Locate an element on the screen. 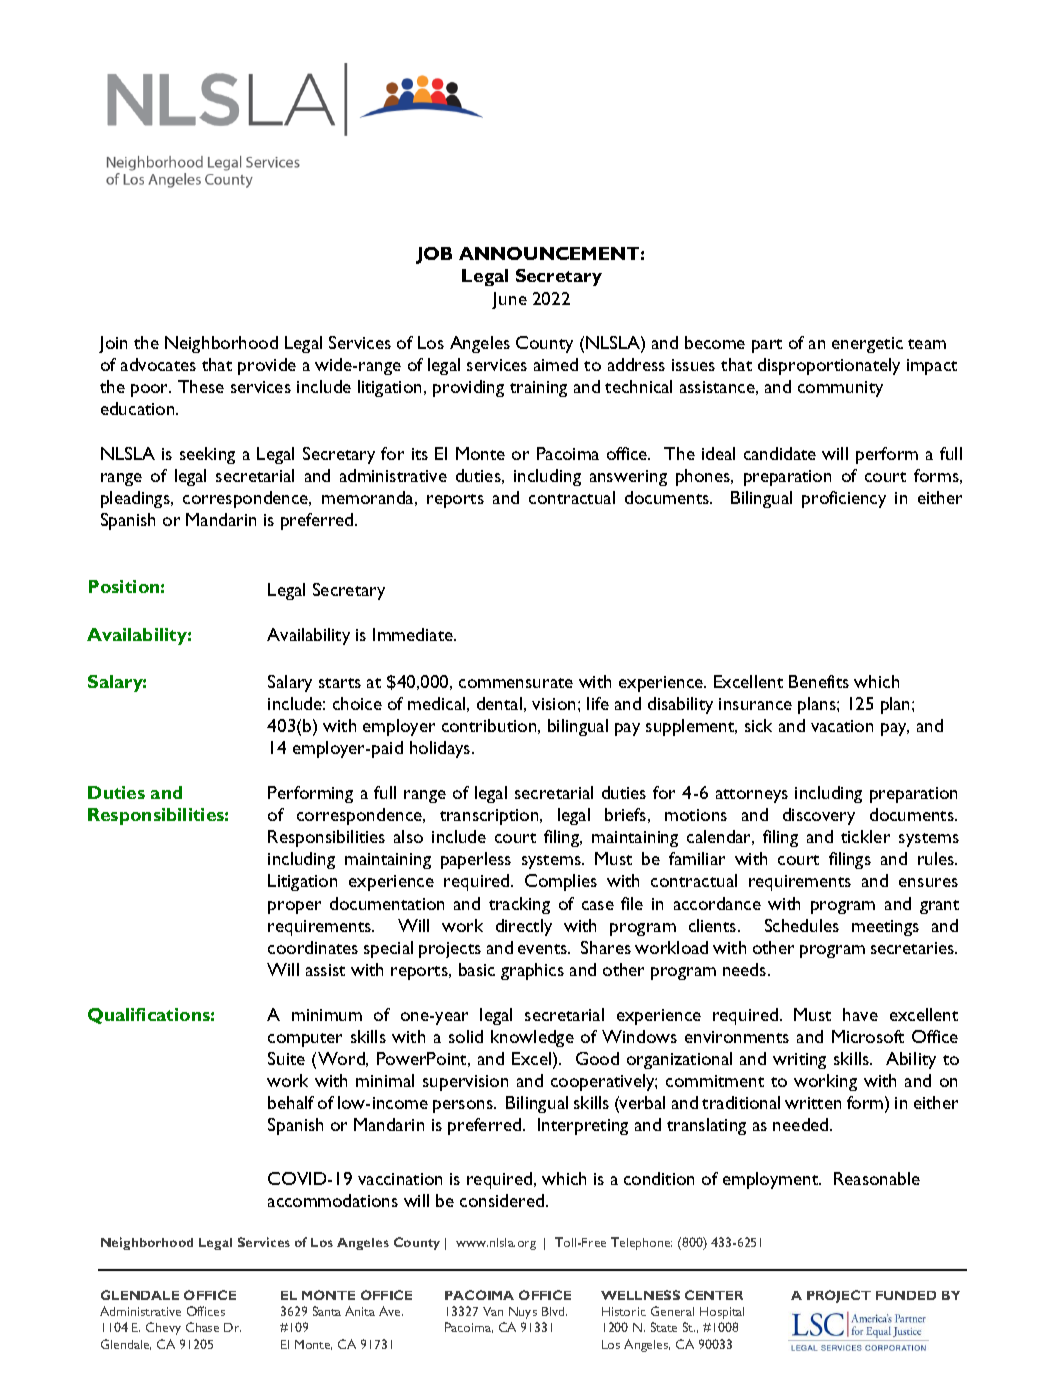  answering is located at coordinates (628, 478).
